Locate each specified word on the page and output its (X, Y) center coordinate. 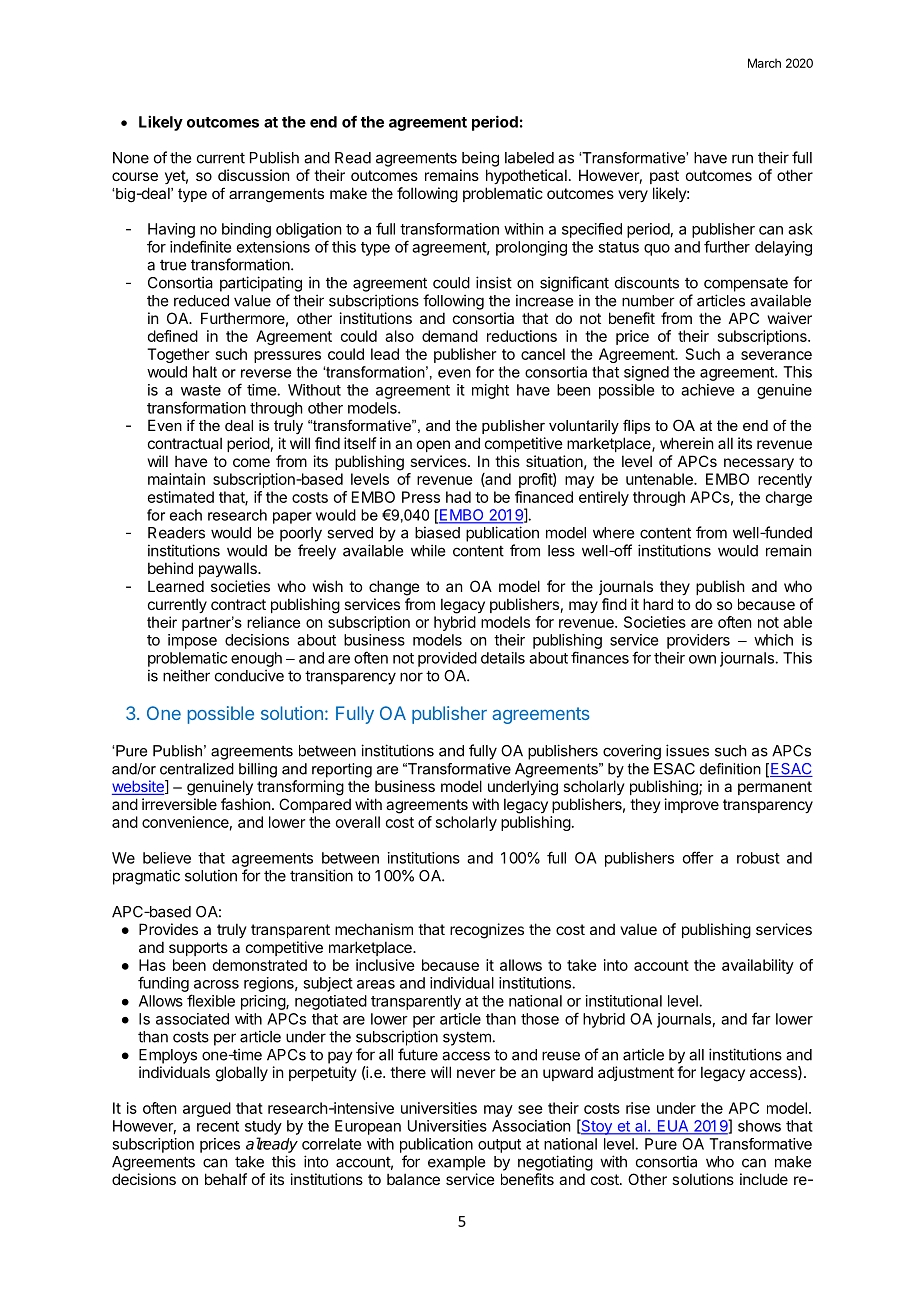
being (480, 159)
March (764, 63)
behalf (226, 1179)
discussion (253, 175)
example (456, 1163)
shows (759, 1126)
